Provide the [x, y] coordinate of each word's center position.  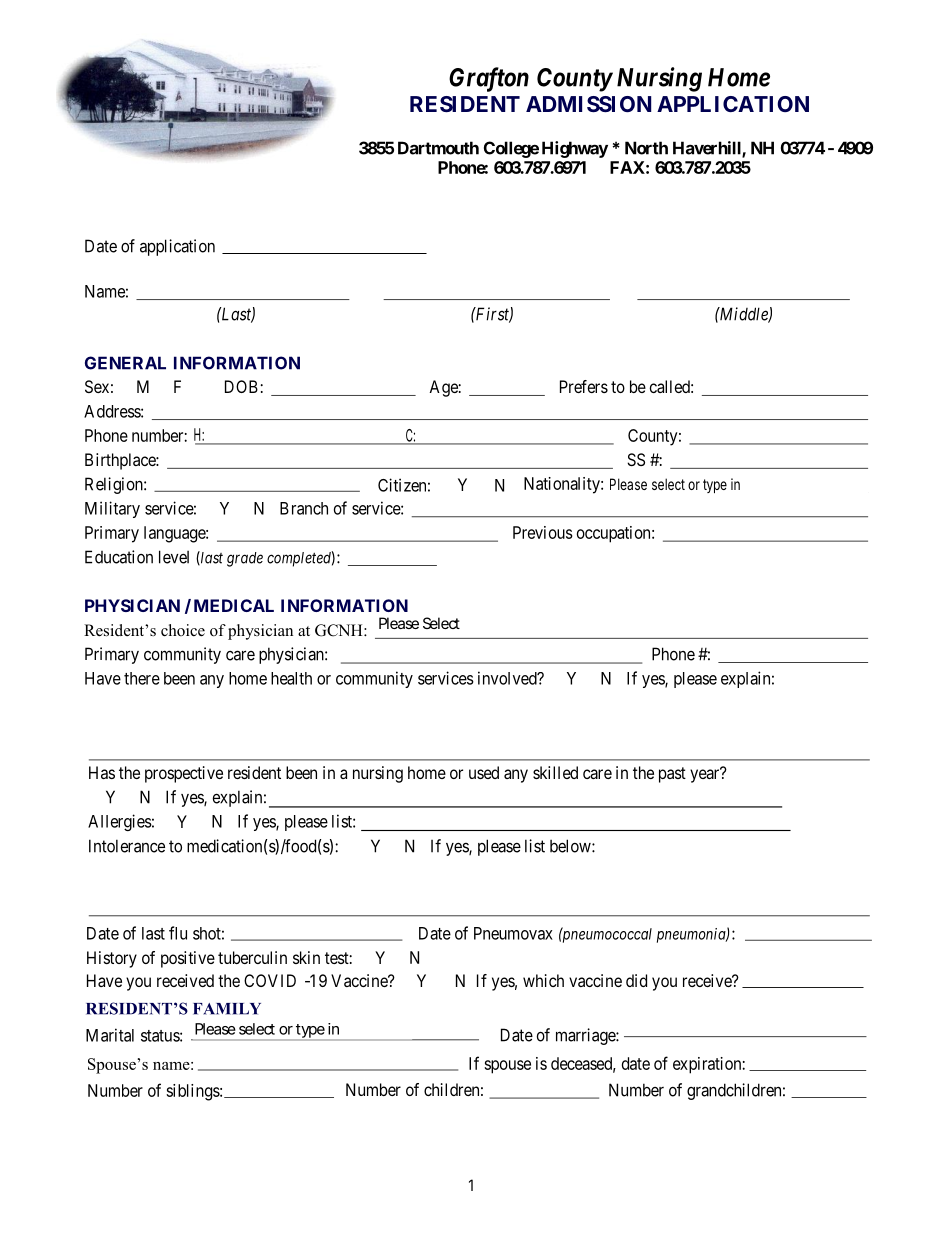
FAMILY [227, 1009]
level [174, 557]
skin [306, 957]
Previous [543, 532]
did [636, 980]
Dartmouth [438, 148]
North [646, 148]
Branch [304, 508]
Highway [575, 149]
